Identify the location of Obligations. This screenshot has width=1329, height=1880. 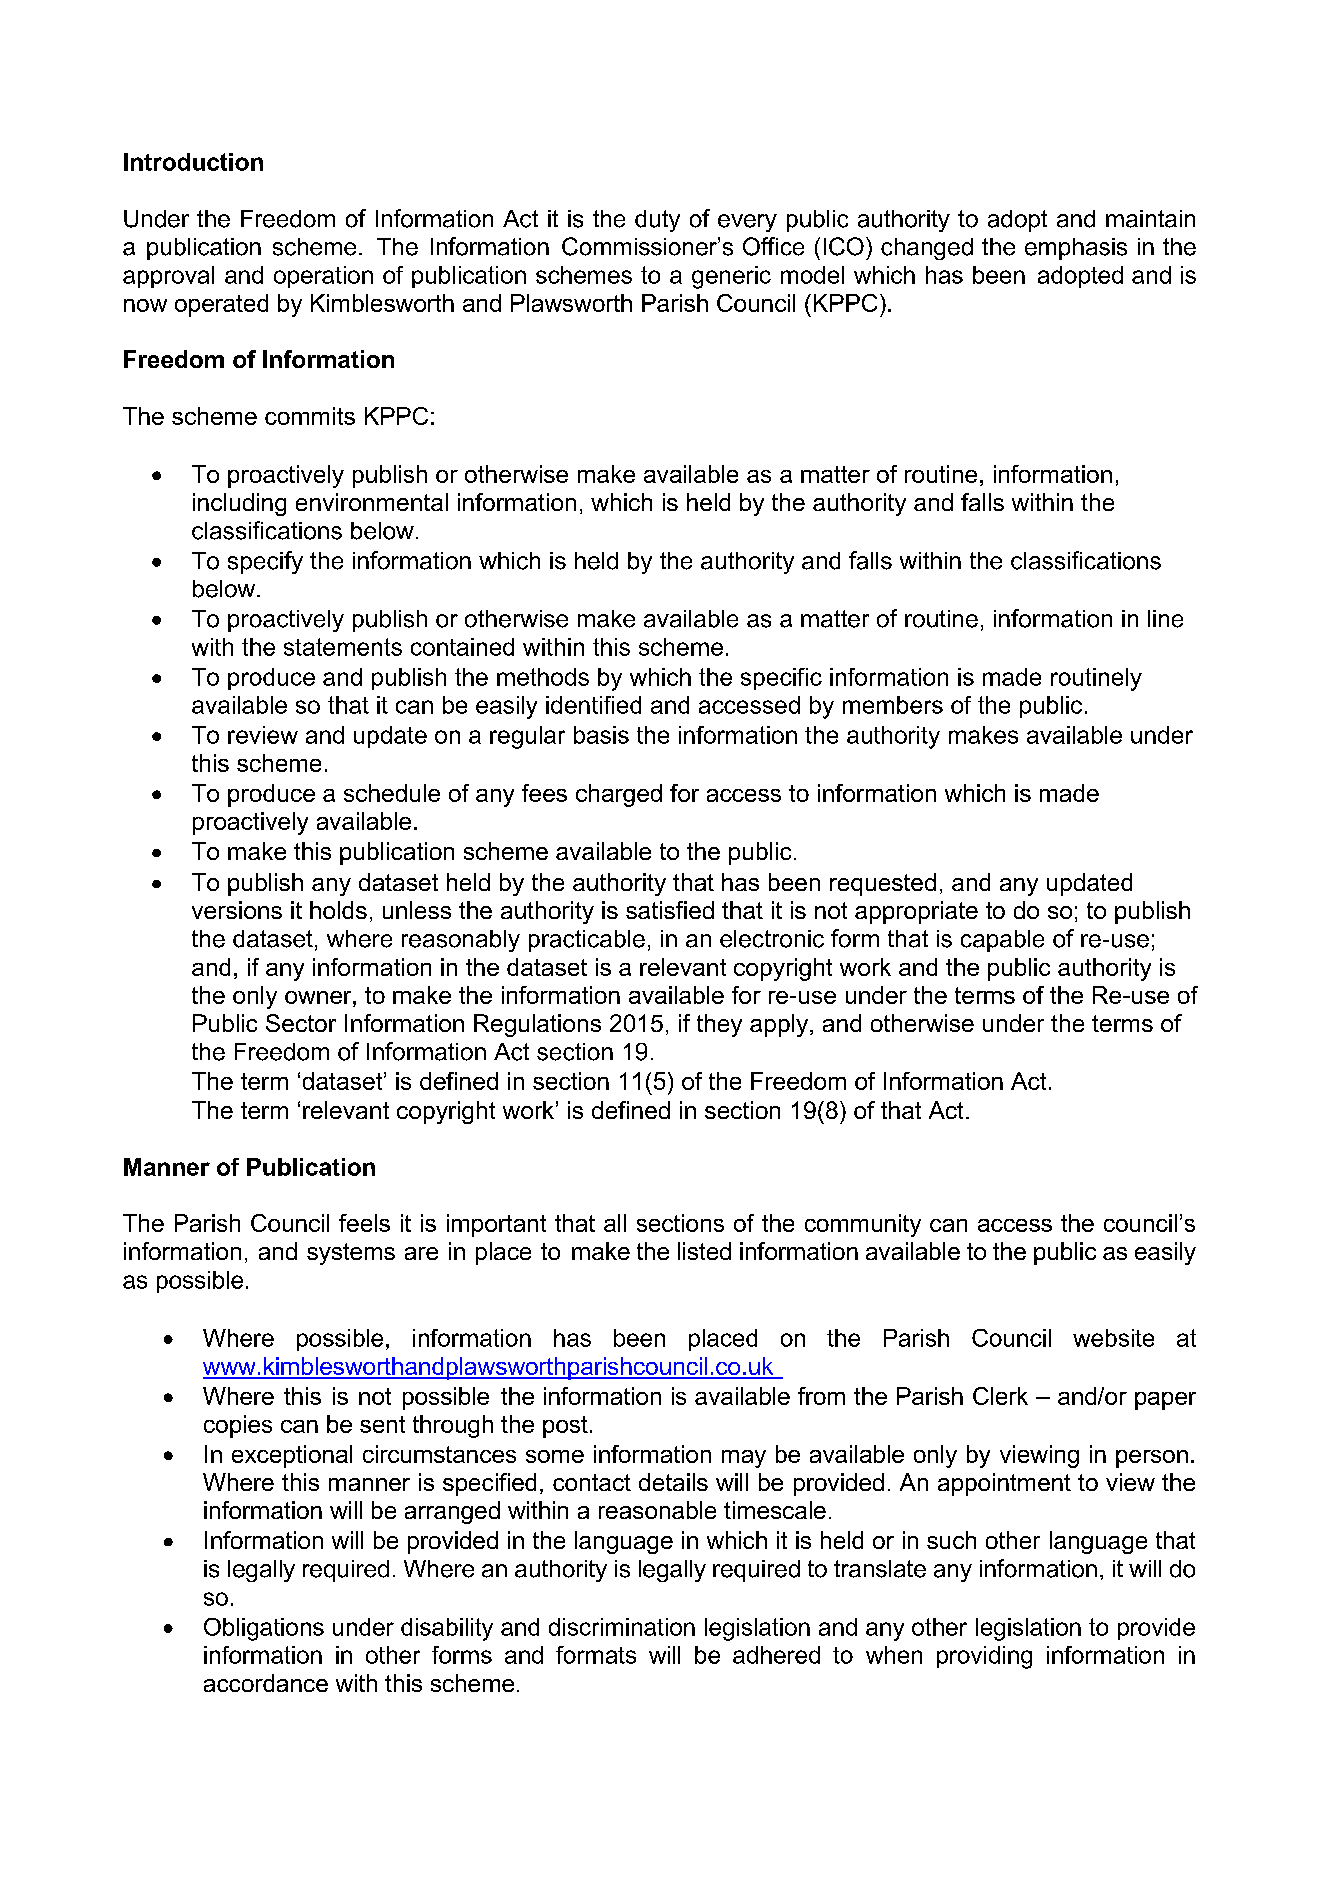
(264, 1629).
